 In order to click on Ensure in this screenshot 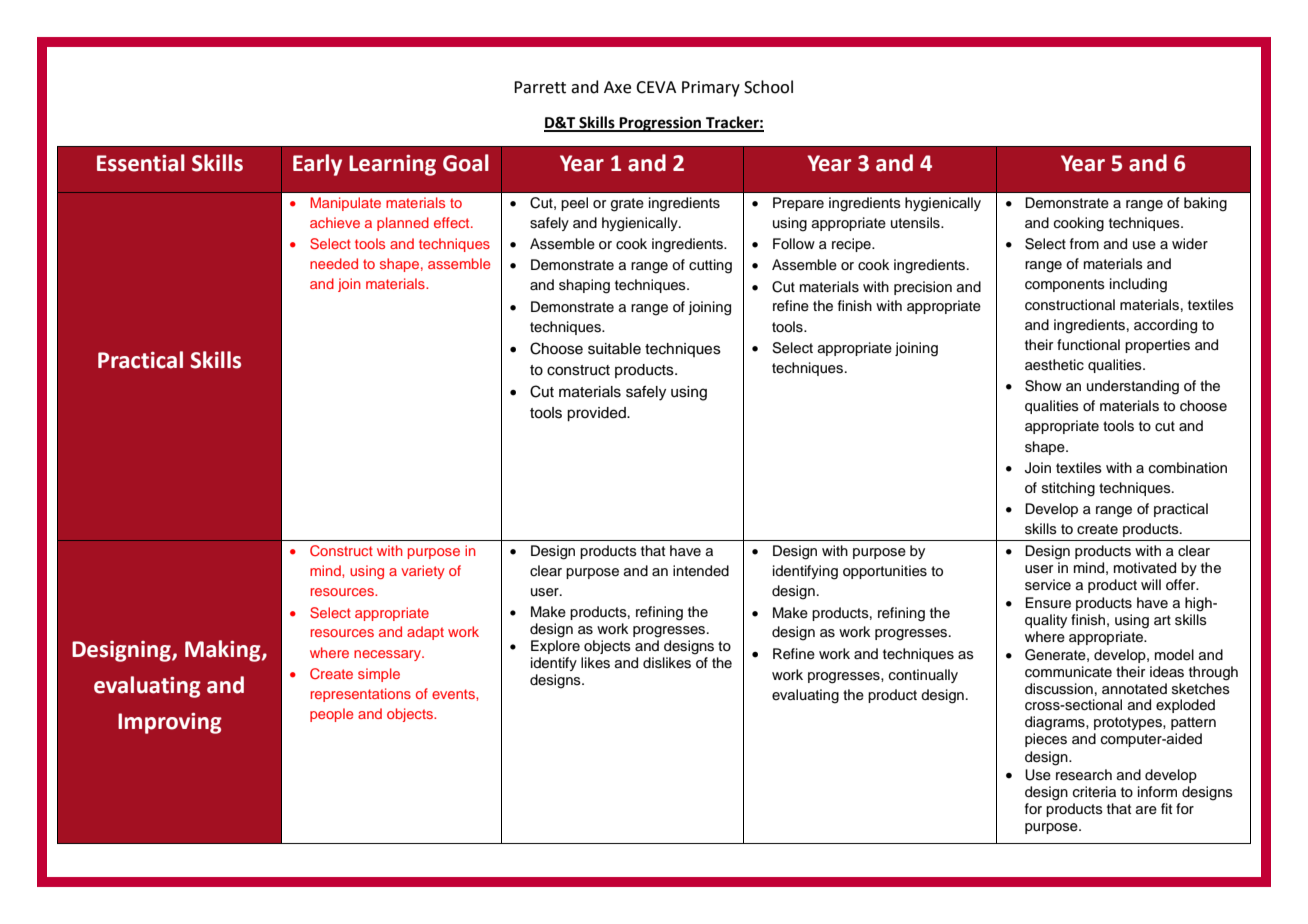, I will do `click(1048, 603)`.
